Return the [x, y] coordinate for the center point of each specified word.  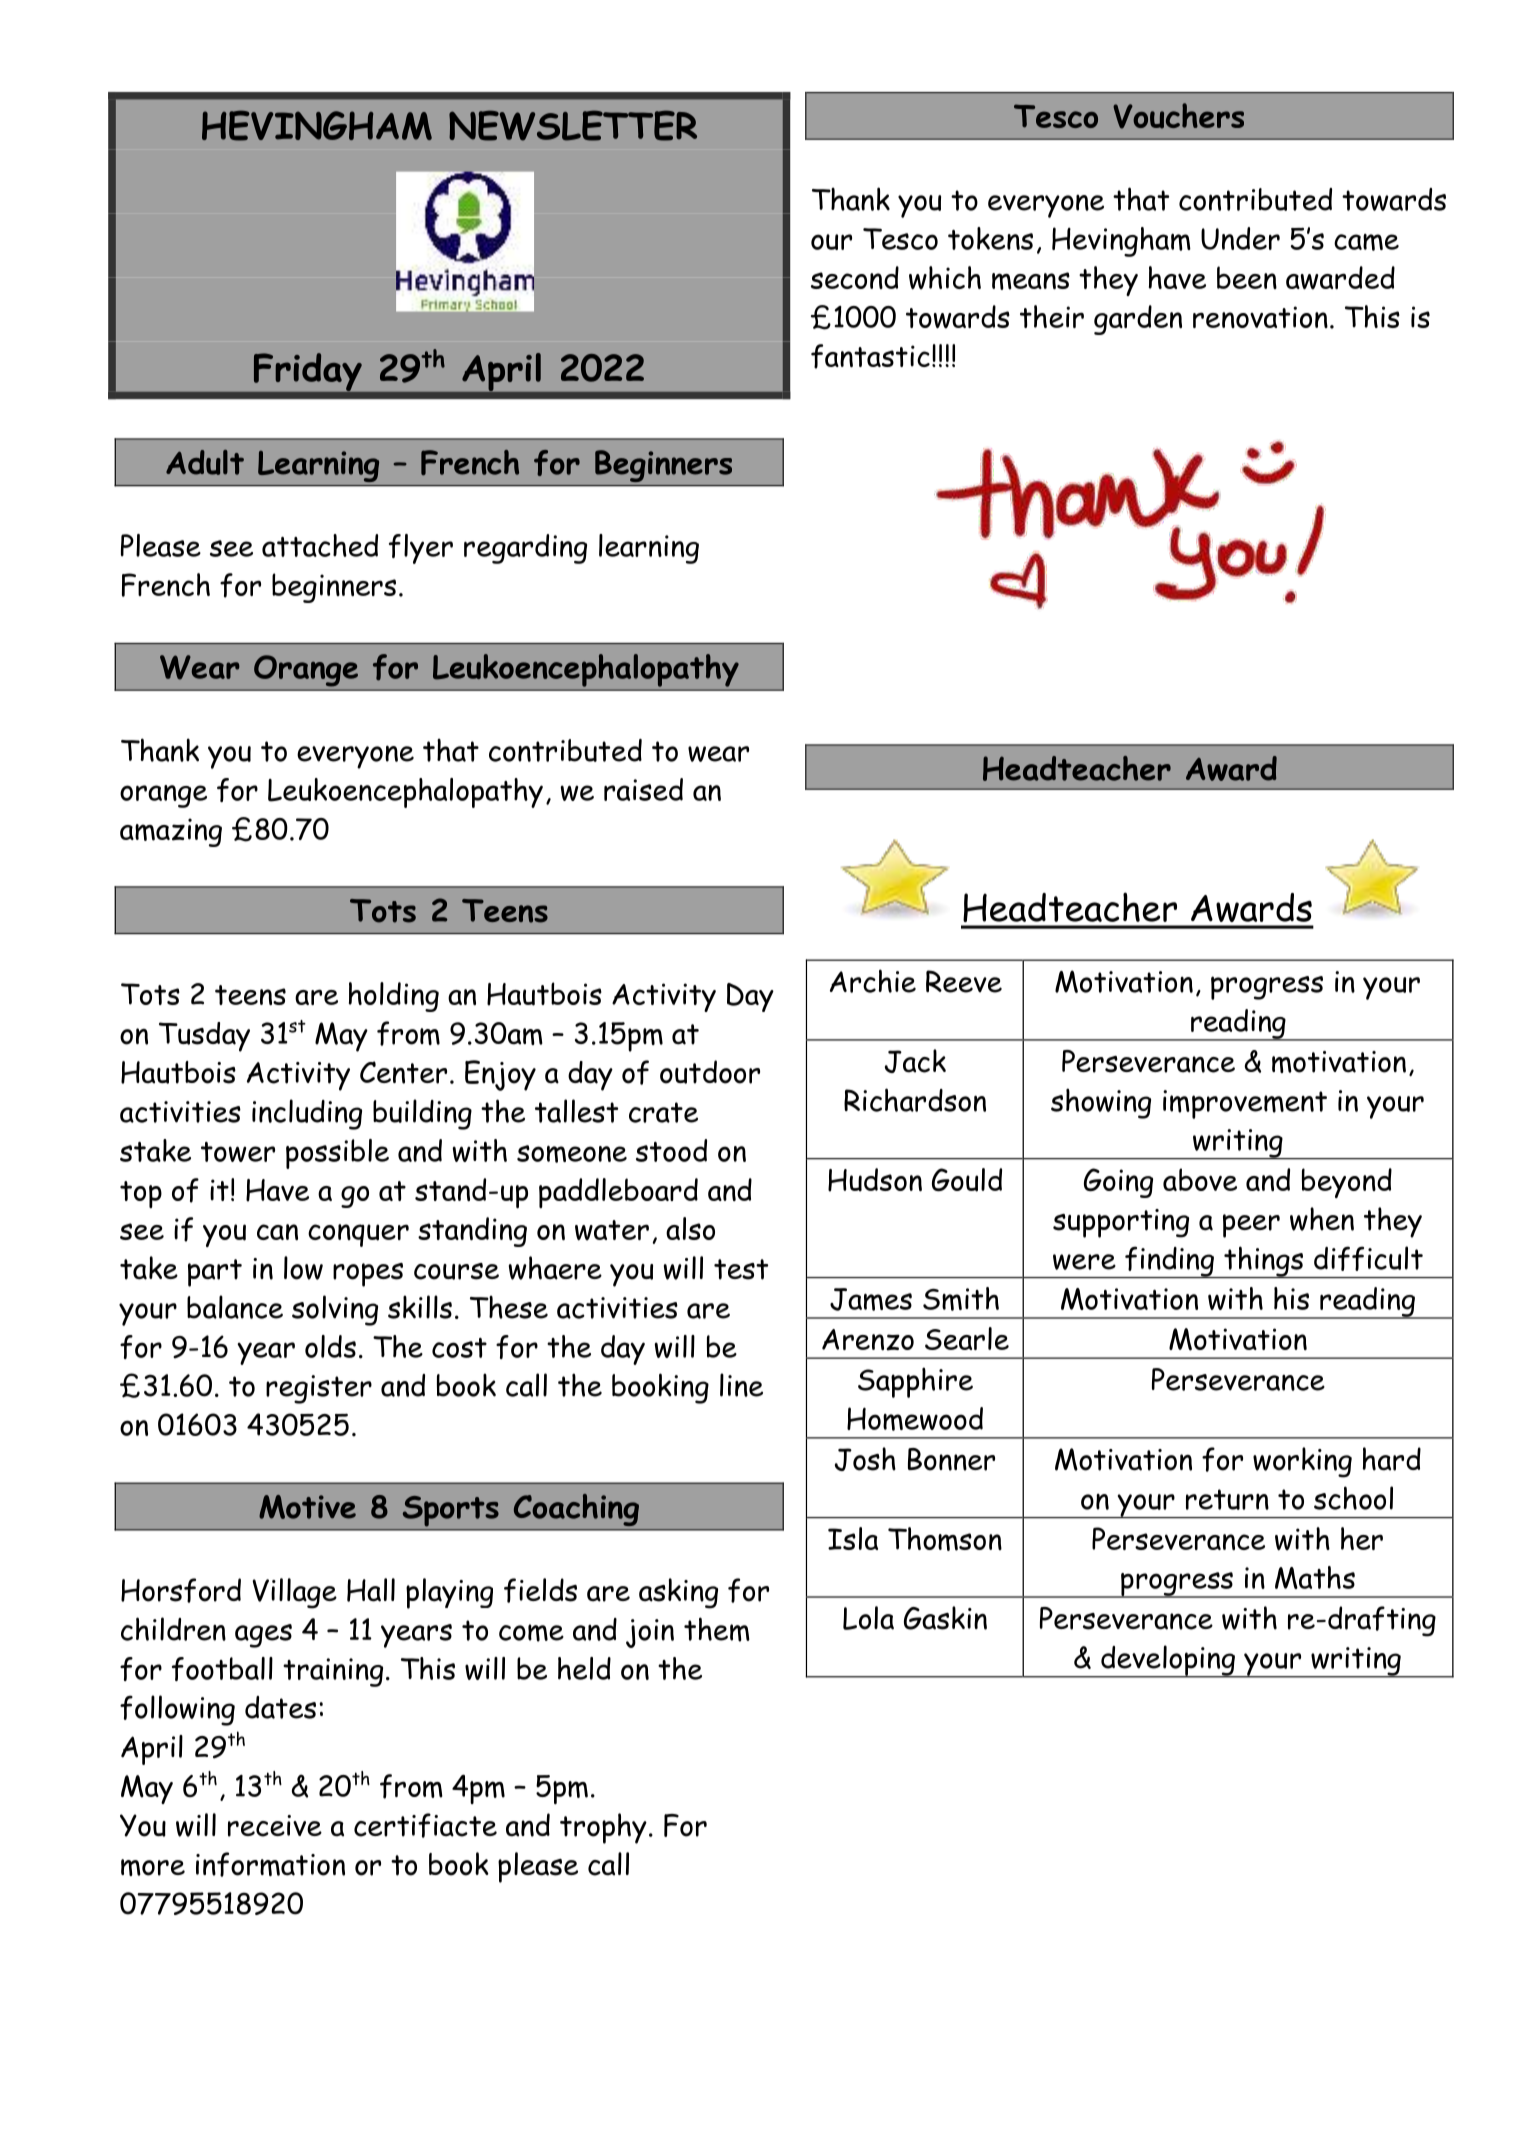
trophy [603, 1828]
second [855, 277]
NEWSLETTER [573, 125]
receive [275, 1826]
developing [1168, 1661]
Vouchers [1178, 116]
